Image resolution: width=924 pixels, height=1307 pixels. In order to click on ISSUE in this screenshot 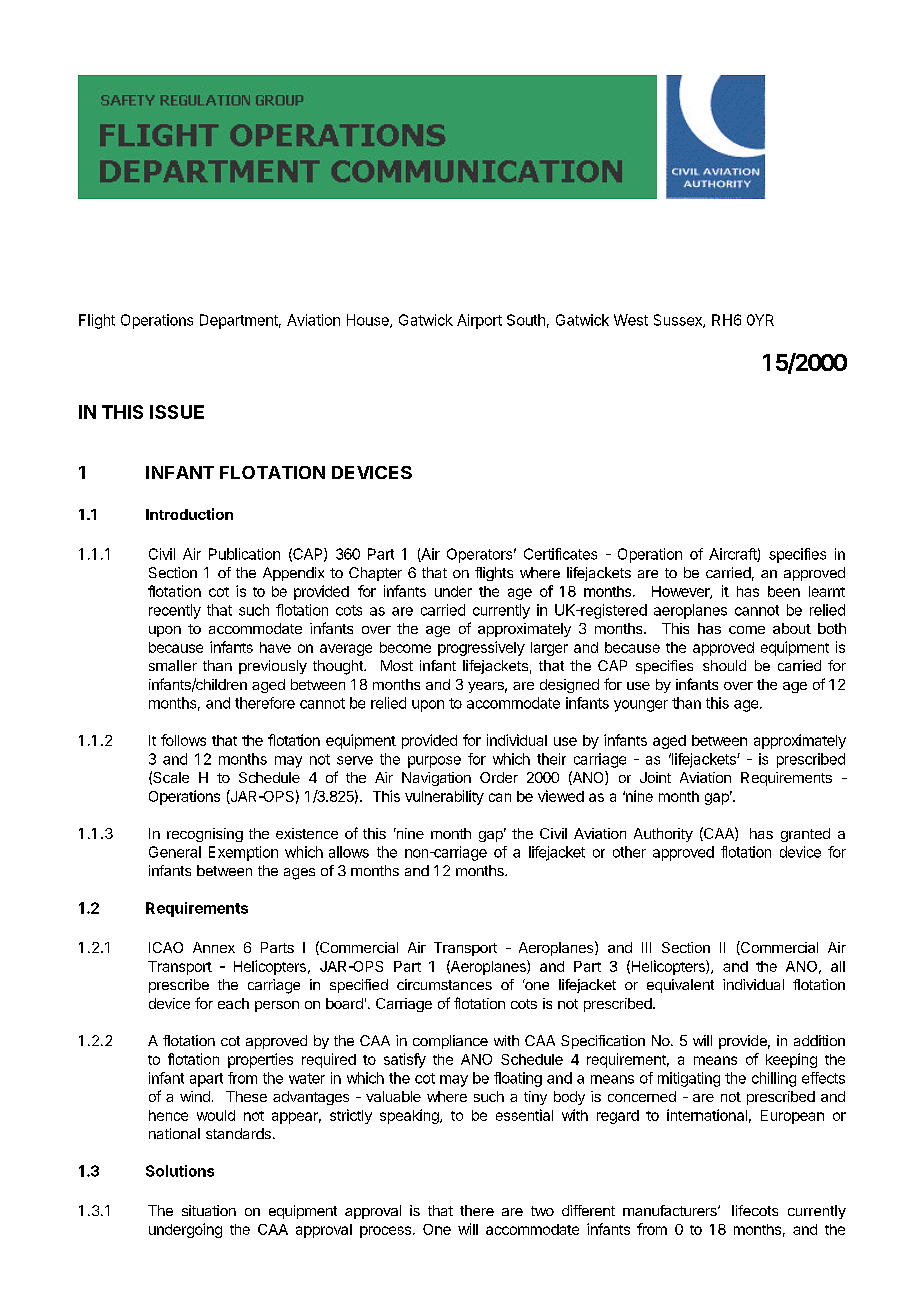, I will do `click(177, 412)`.
